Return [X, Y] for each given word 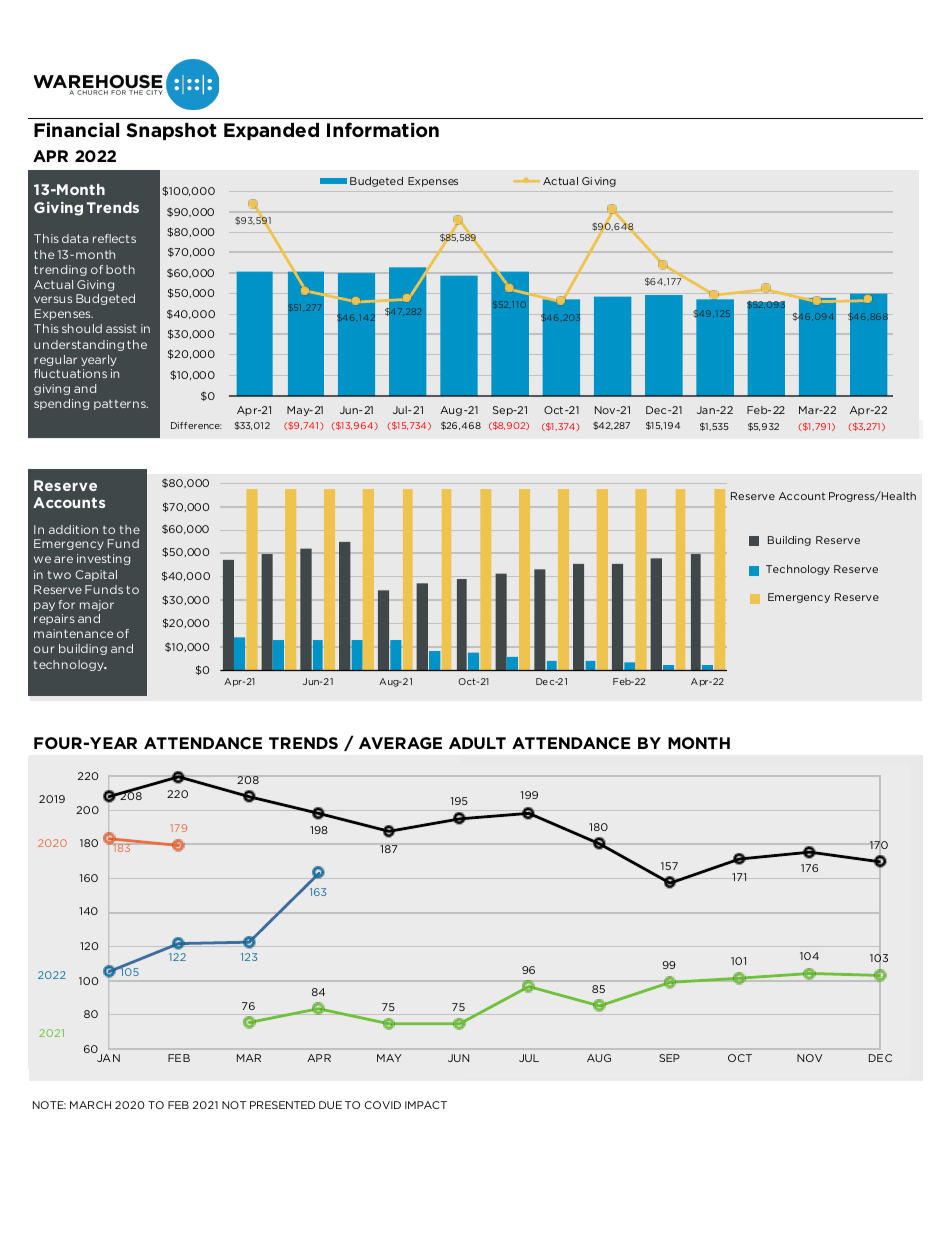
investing [103, 559]
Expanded [271, 131]
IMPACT [426, 1105]
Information [383, 129]
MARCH [90, 1105]
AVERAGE [400, 743]
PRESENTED [282, 1105]
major [97, 605]
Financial [76, 130]
